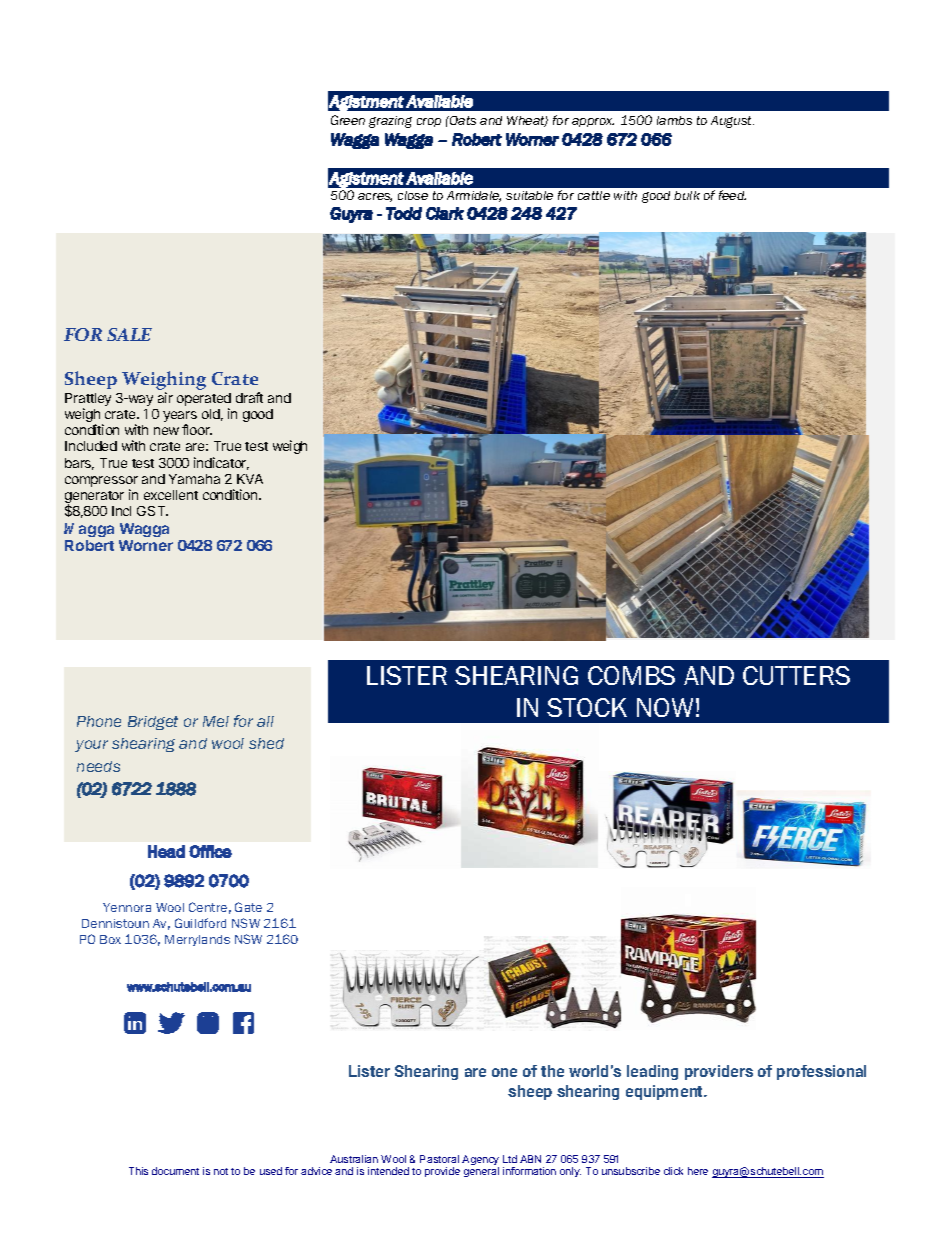 Image resolution: width=952 pixels, height=1233 pixels. I want to click on KVA, so click(250, 479).
